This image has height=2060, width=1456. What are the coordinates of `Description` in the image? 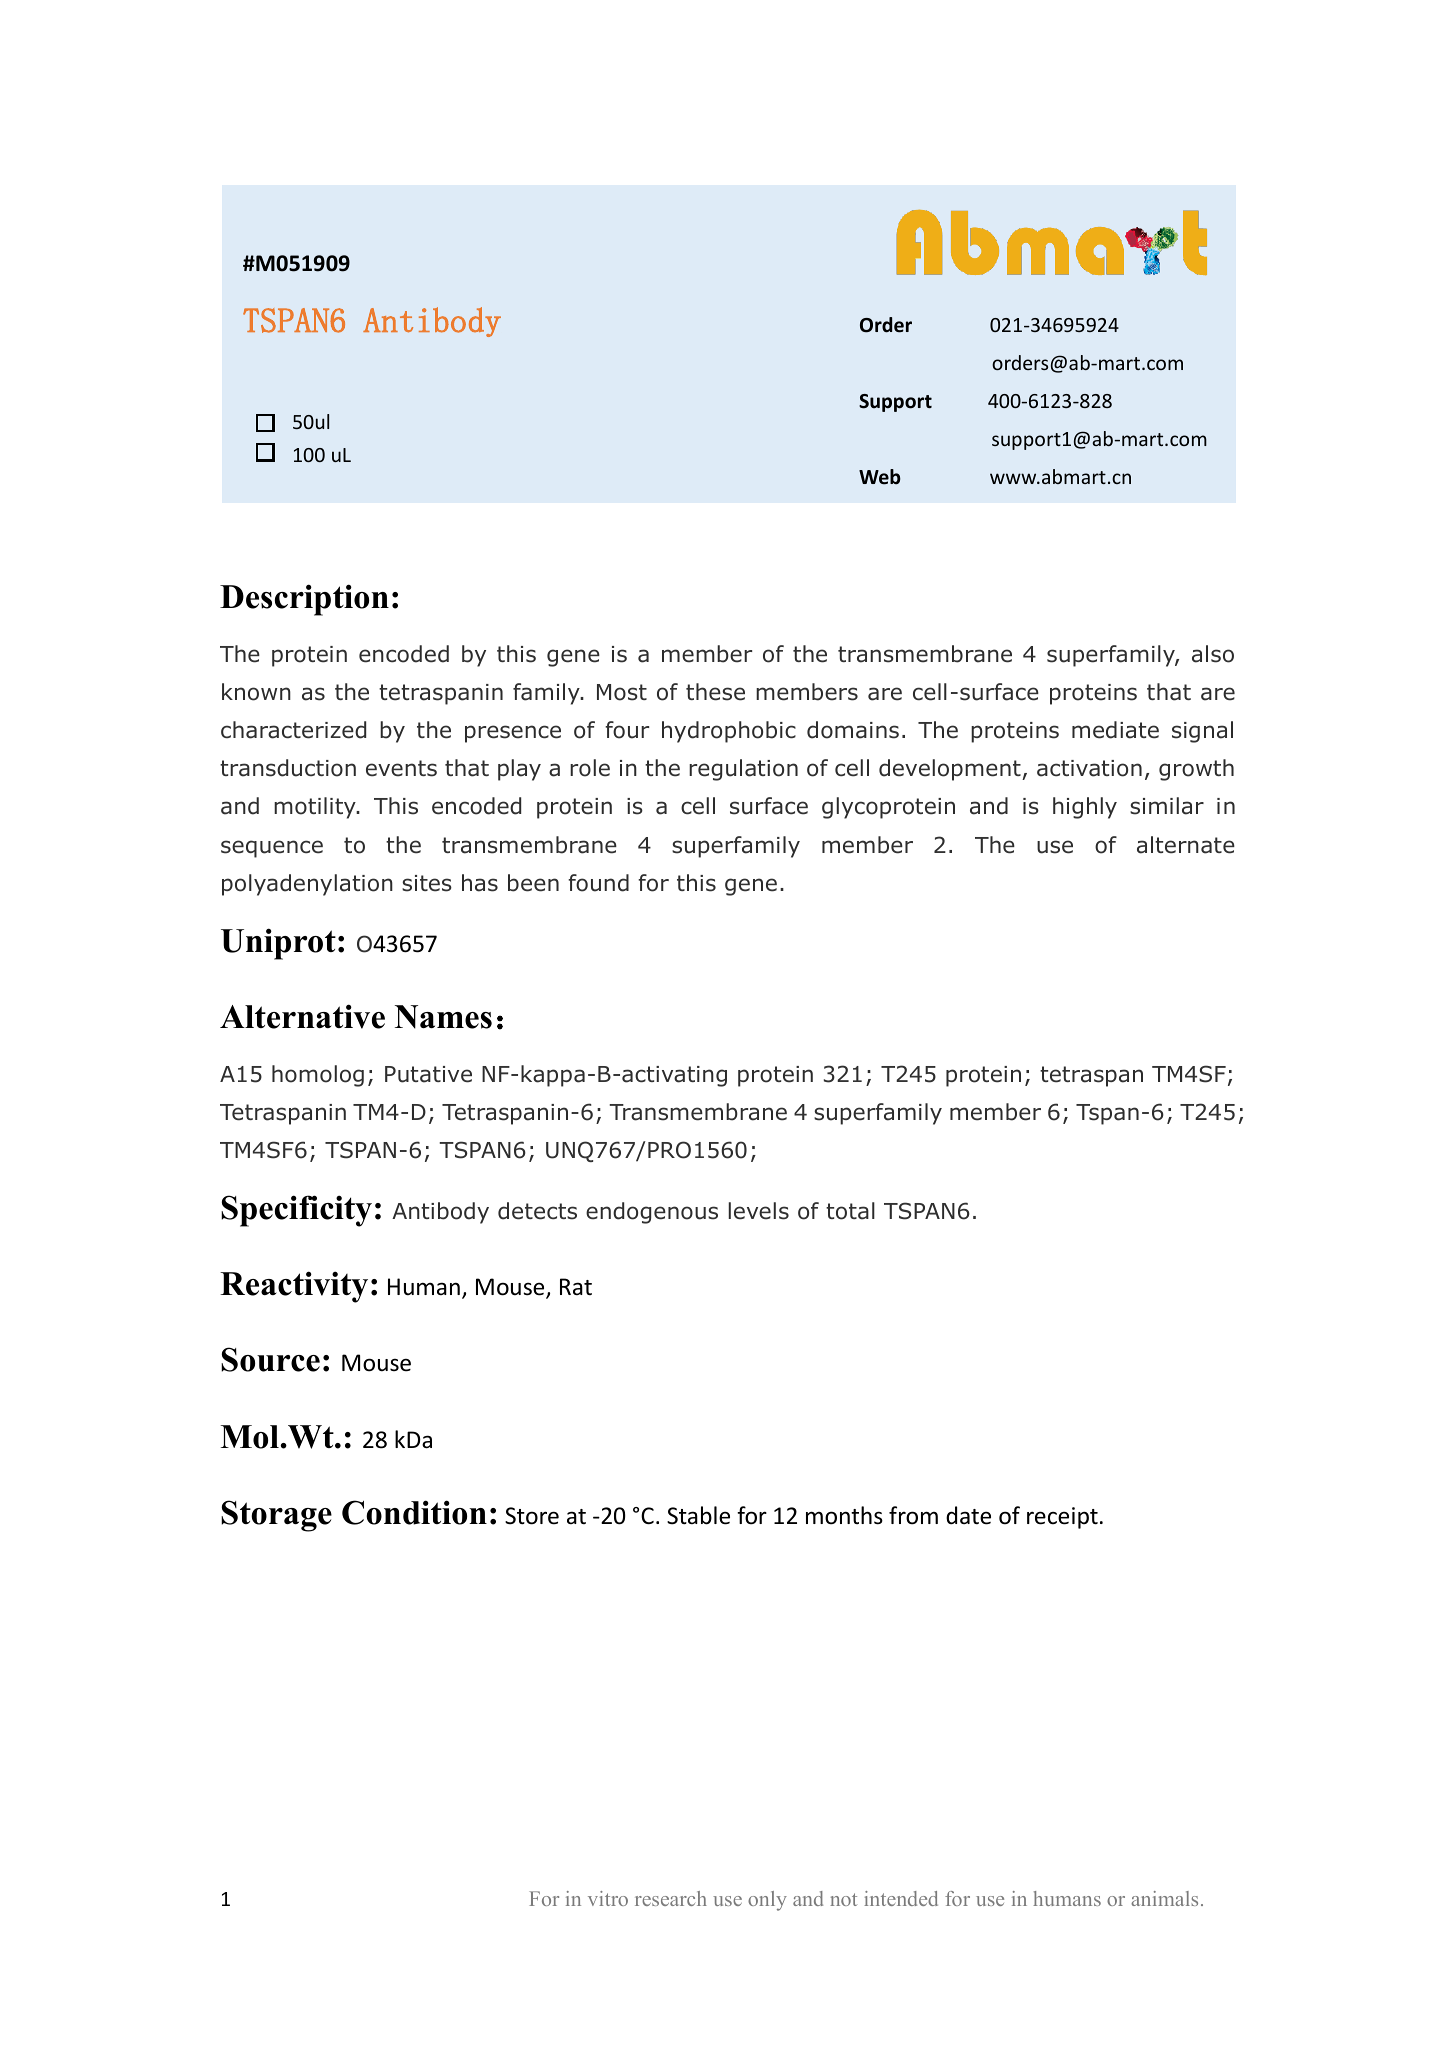 It's located at (304, 600).
